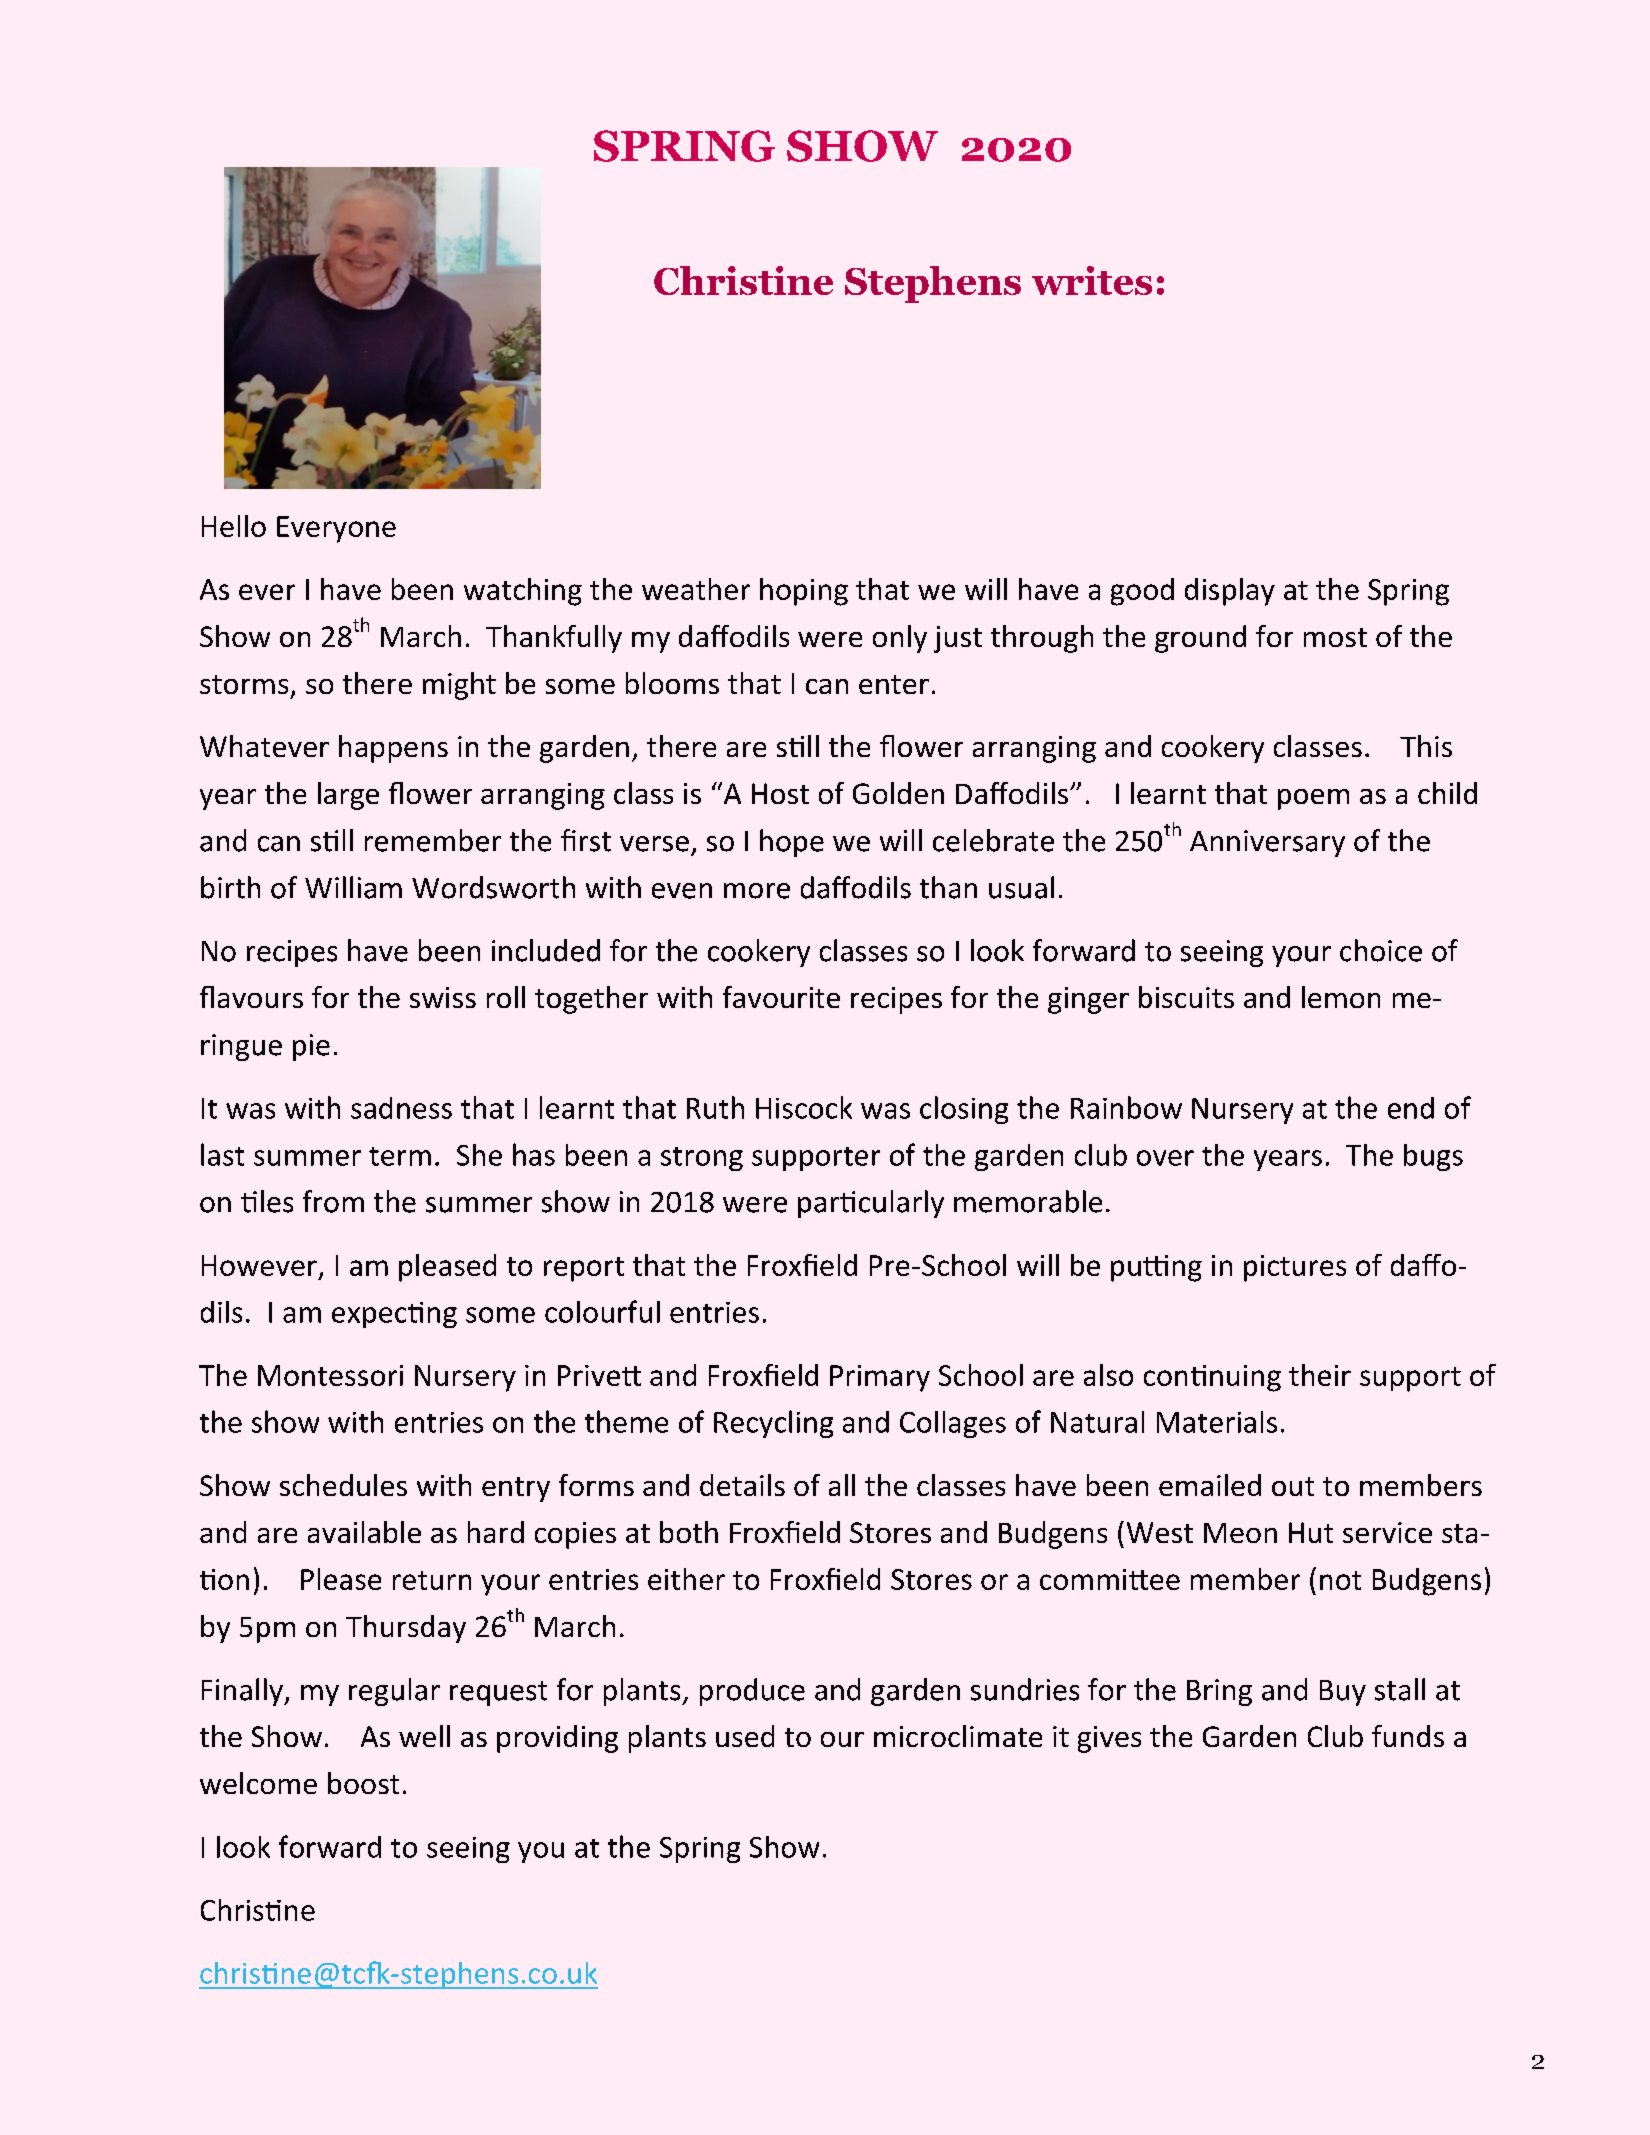  I want to click on display, so click(1230, 592).
